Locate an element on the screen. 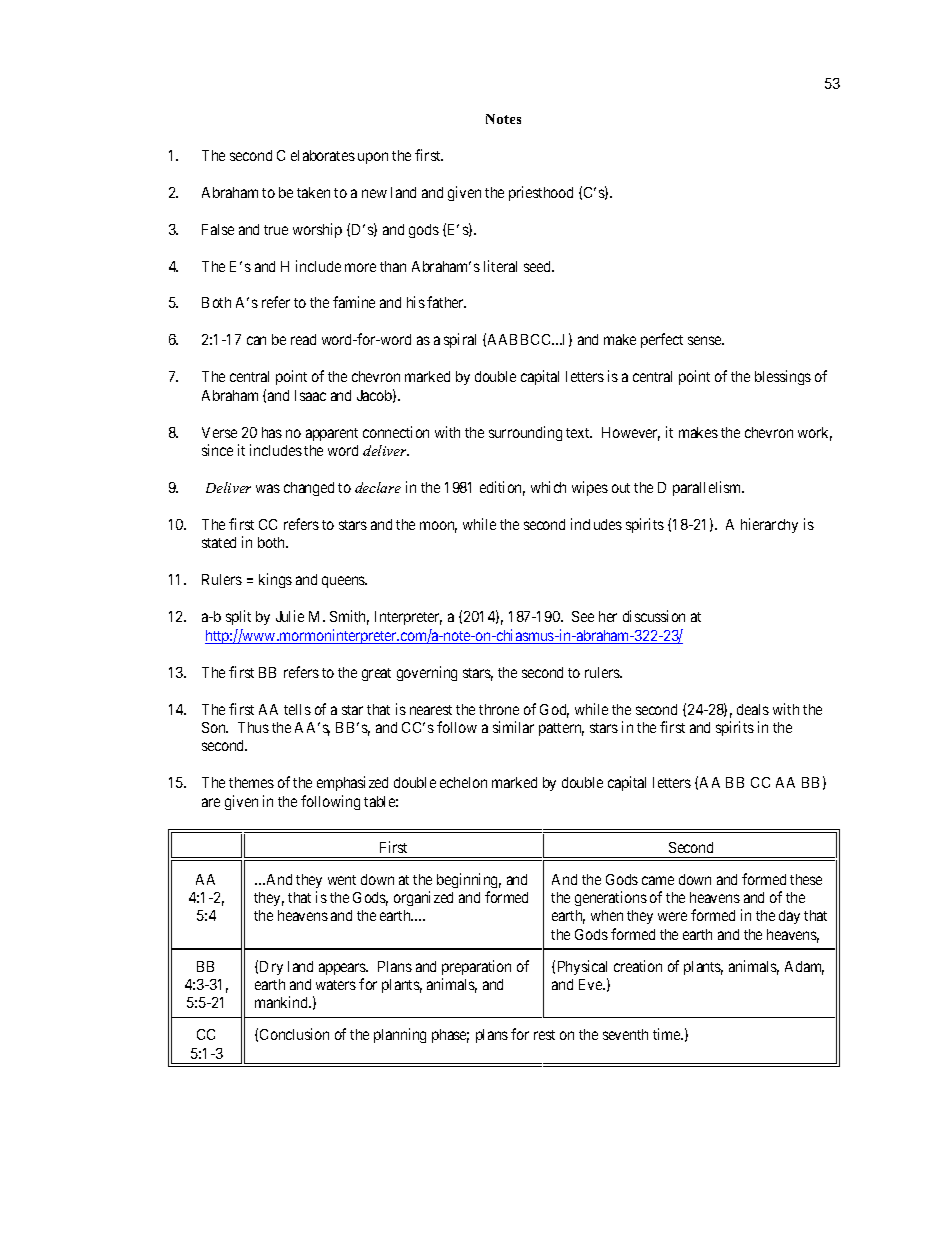 This screenshot has width=952, height=1233. perfect is located at coordinates (662, 340).
